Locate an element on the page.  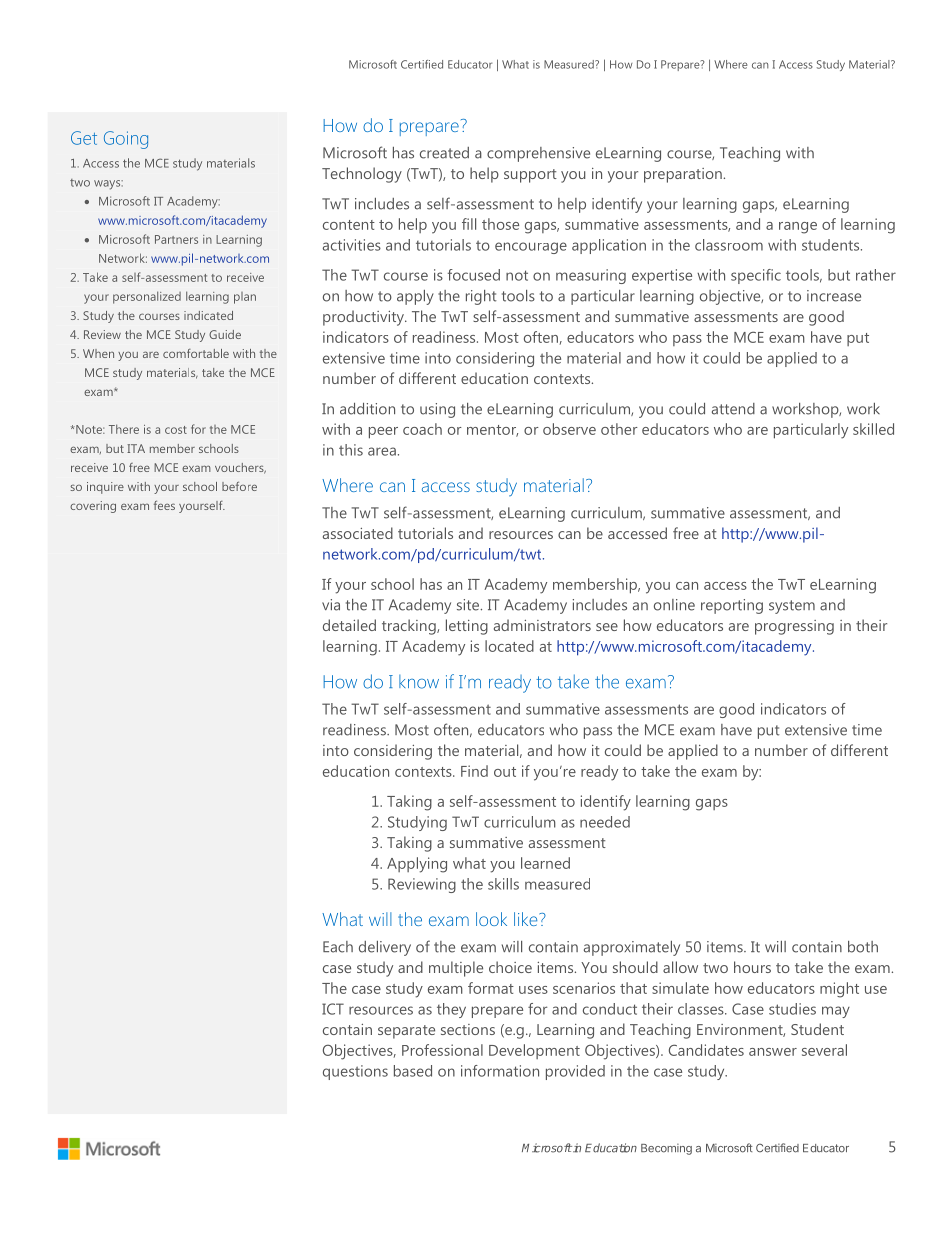
questions is located at coordinates (355, 1072).
